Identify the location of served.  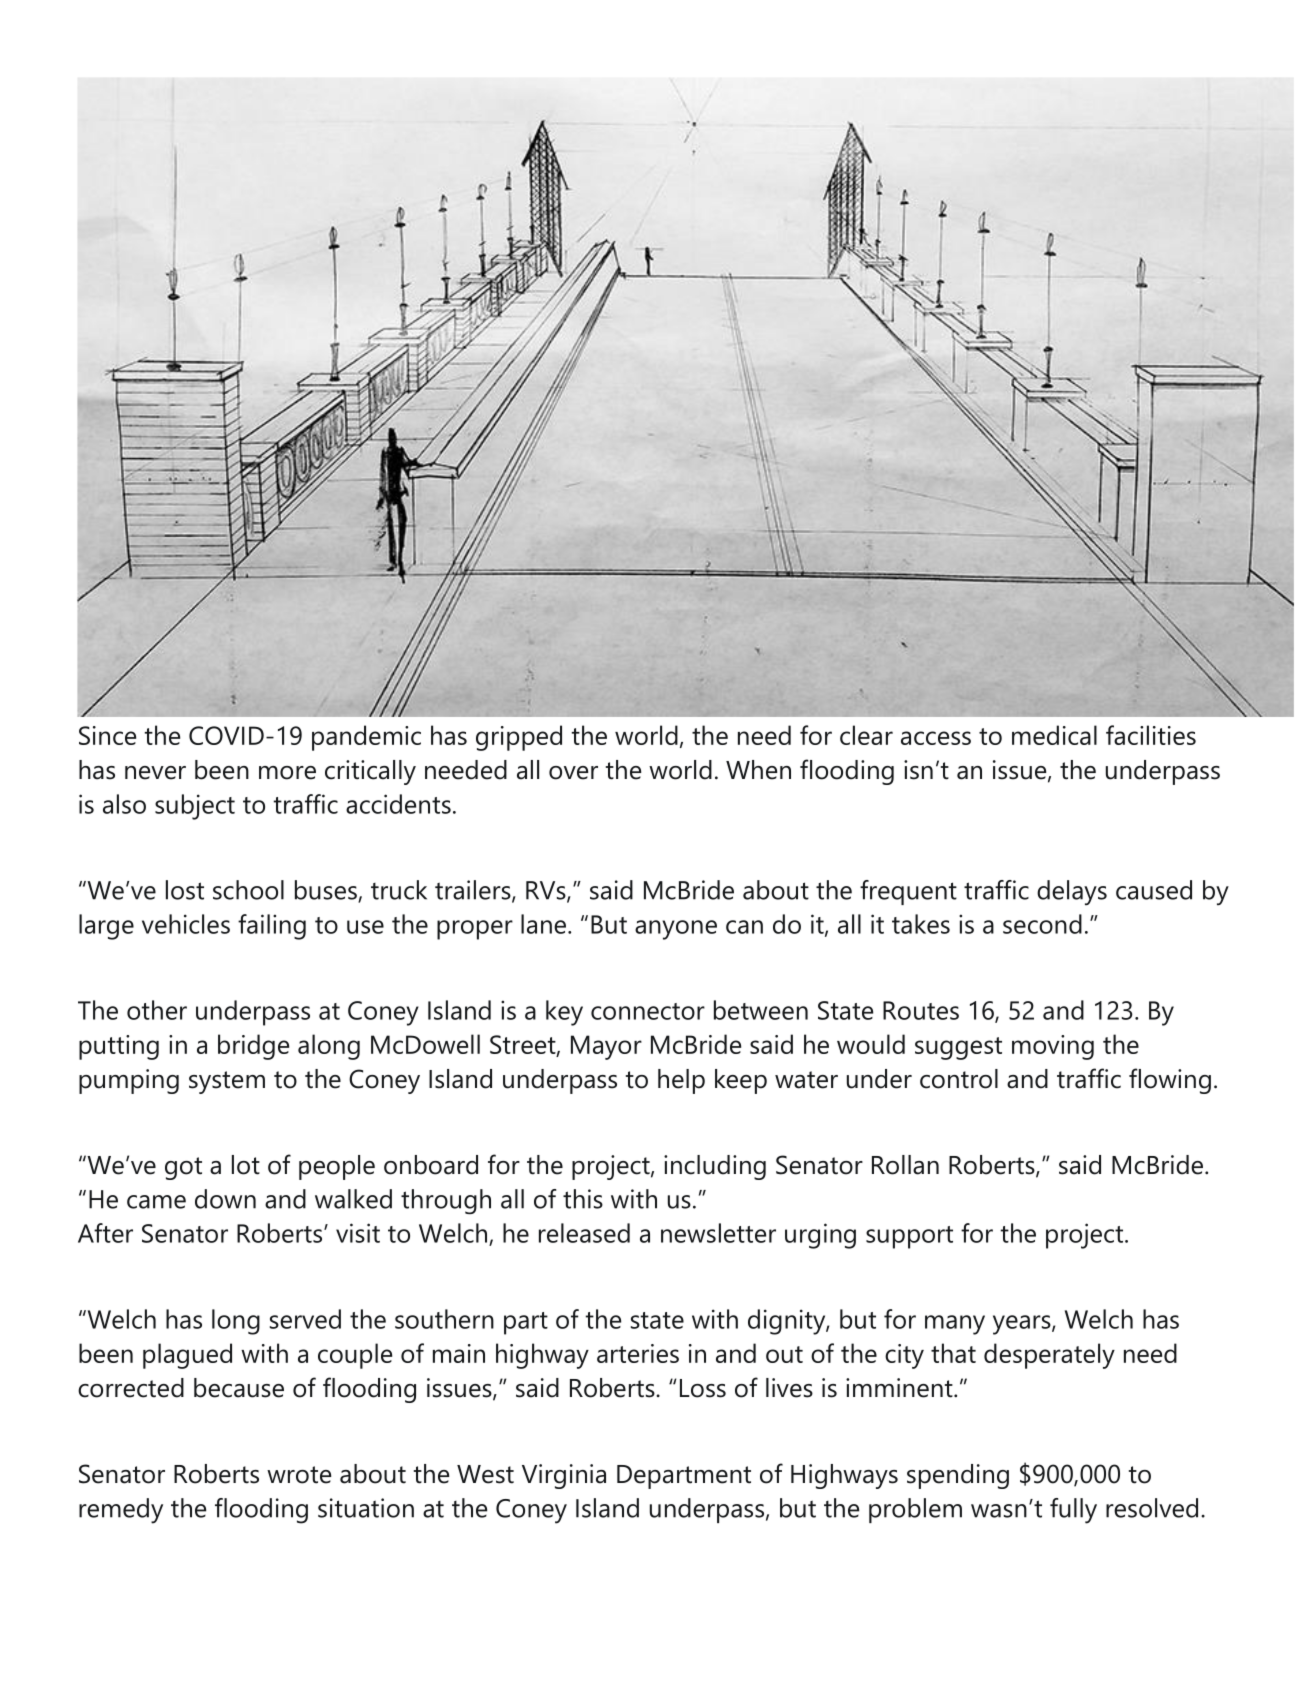
(305, 1319).
